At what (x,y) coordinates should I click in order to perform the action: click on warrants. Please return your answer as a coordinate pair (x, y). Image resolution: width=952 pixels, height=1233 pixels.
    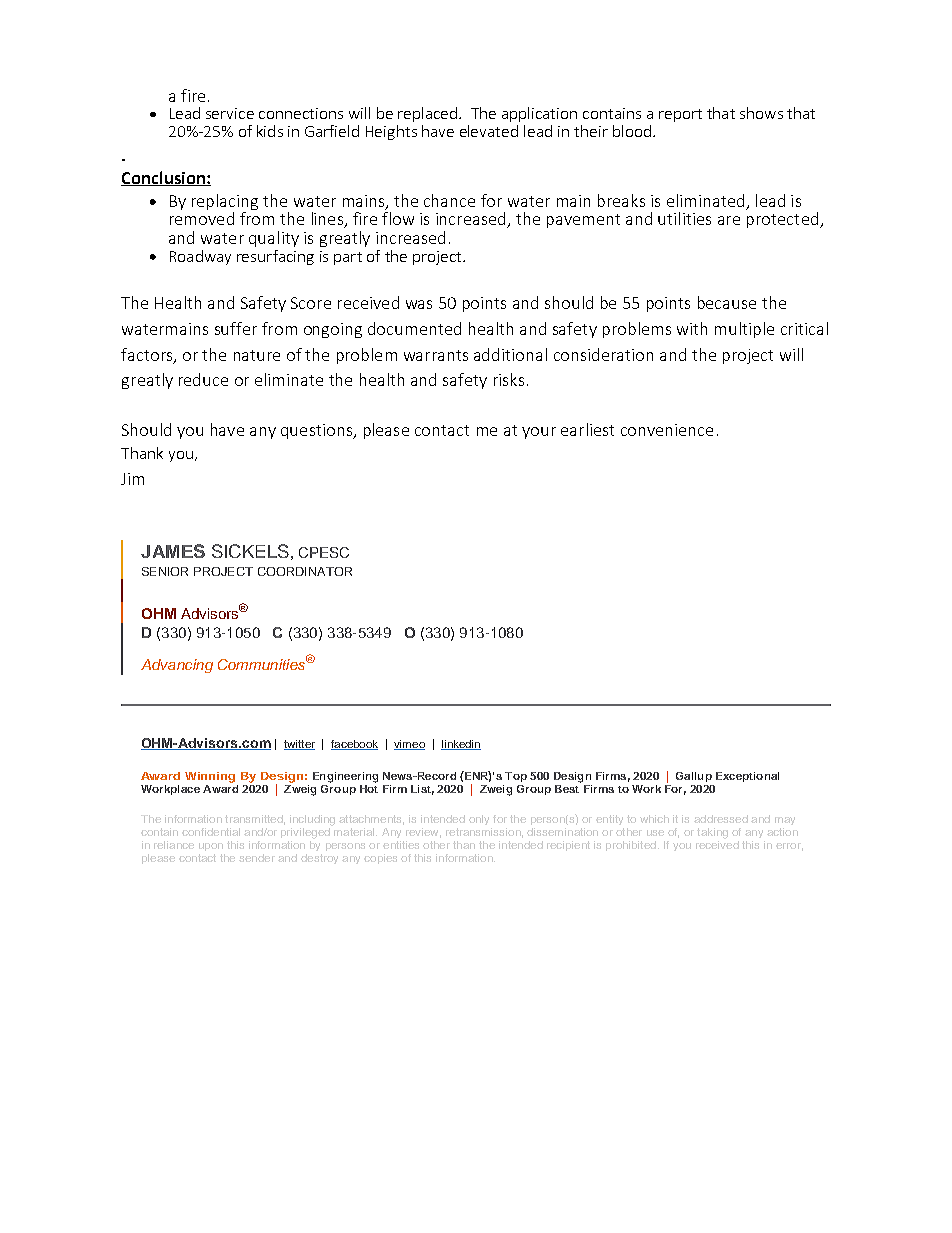
    Looking at the image, I should click on (436, 355).
